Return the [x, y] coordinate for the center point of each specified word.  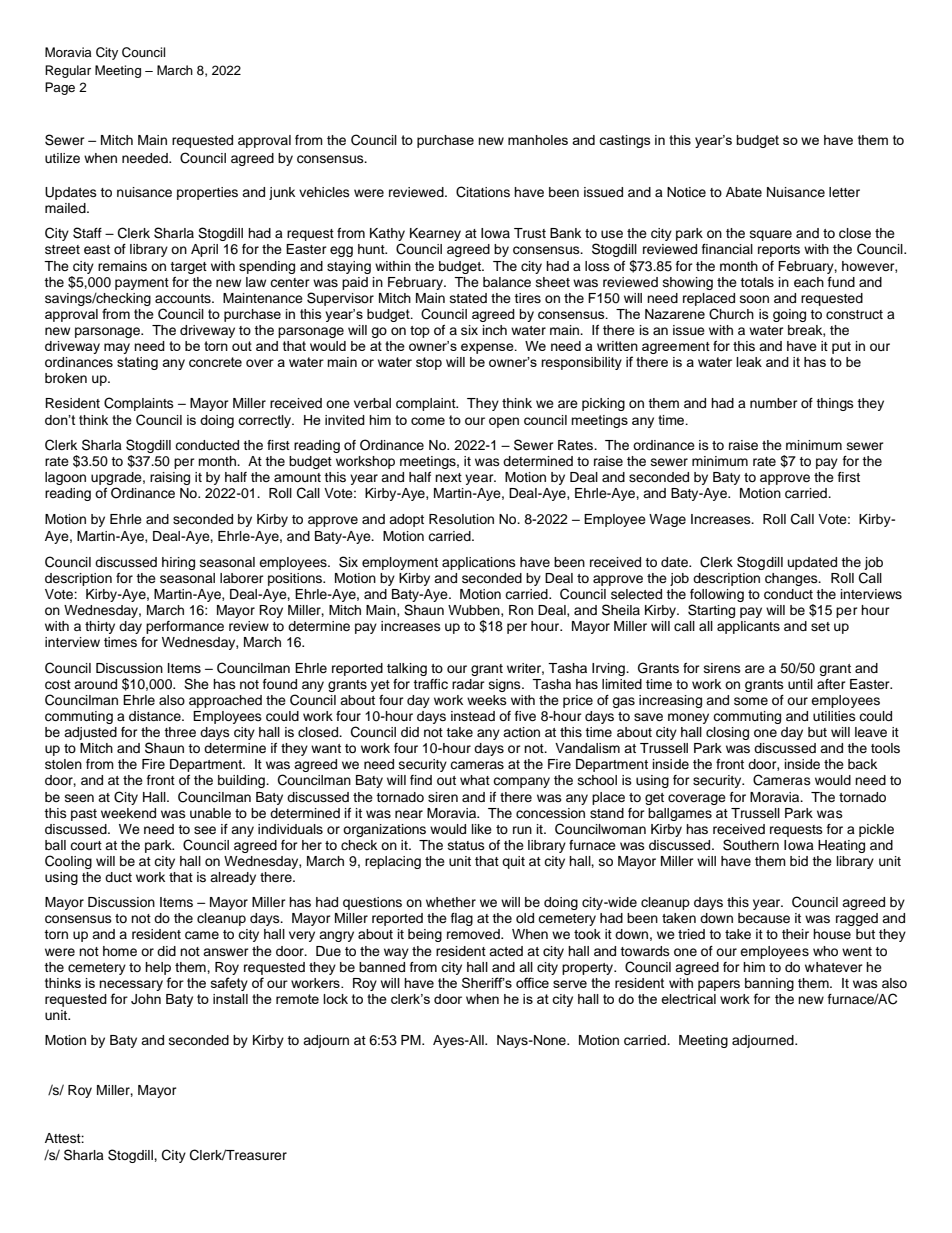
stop [429, 363]
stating [137, 363]
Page [60, 88]
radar [468, 684]
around [95, 684]
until [800, 684]
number [774, 403]
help [158, 968]
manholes [538, 140]
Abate [744, 192]
